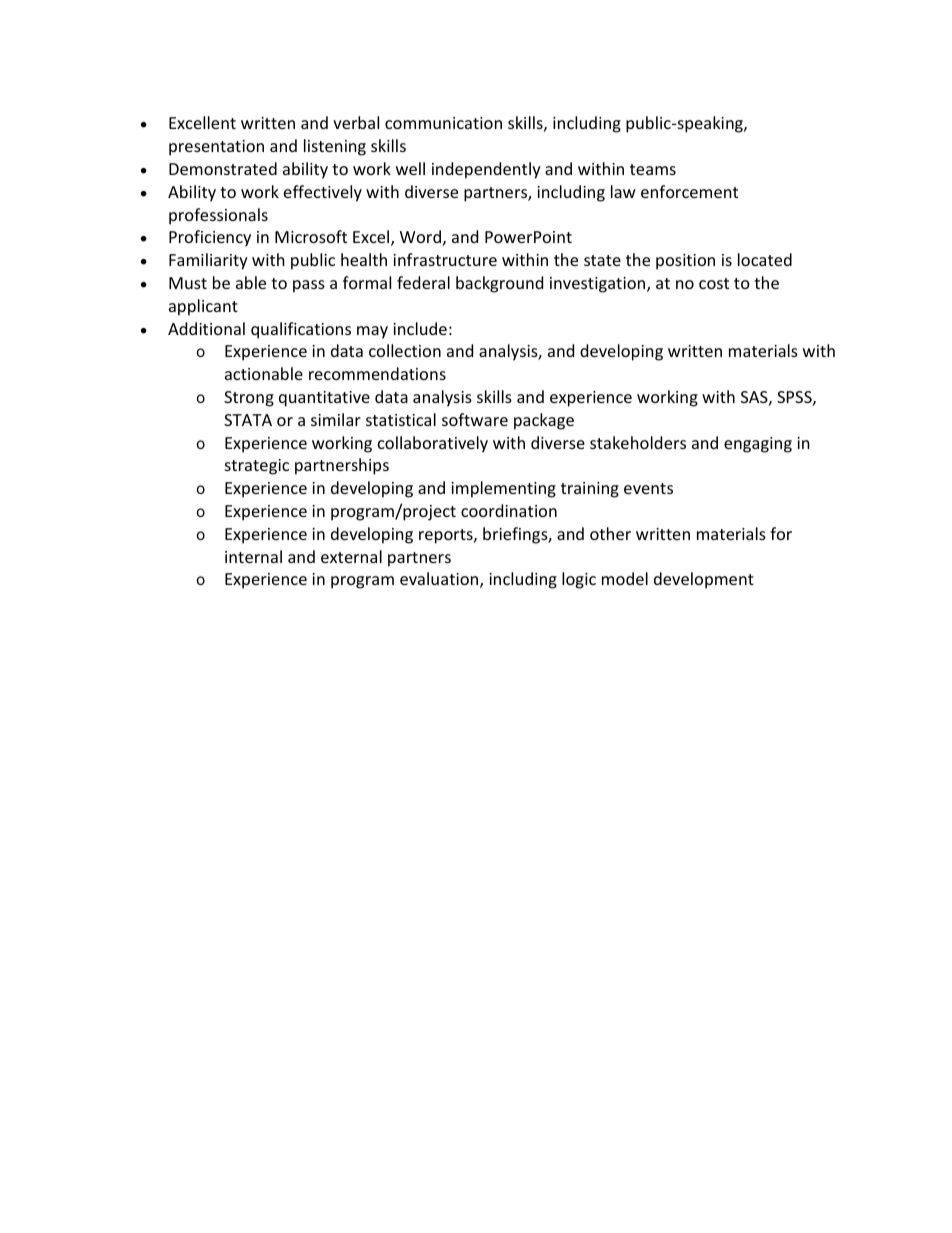 The height and width of the screenshot is (1233, 952). Describe the element at coordinates (440, 580) in the screenshot. I see `evaluation` at that location.
